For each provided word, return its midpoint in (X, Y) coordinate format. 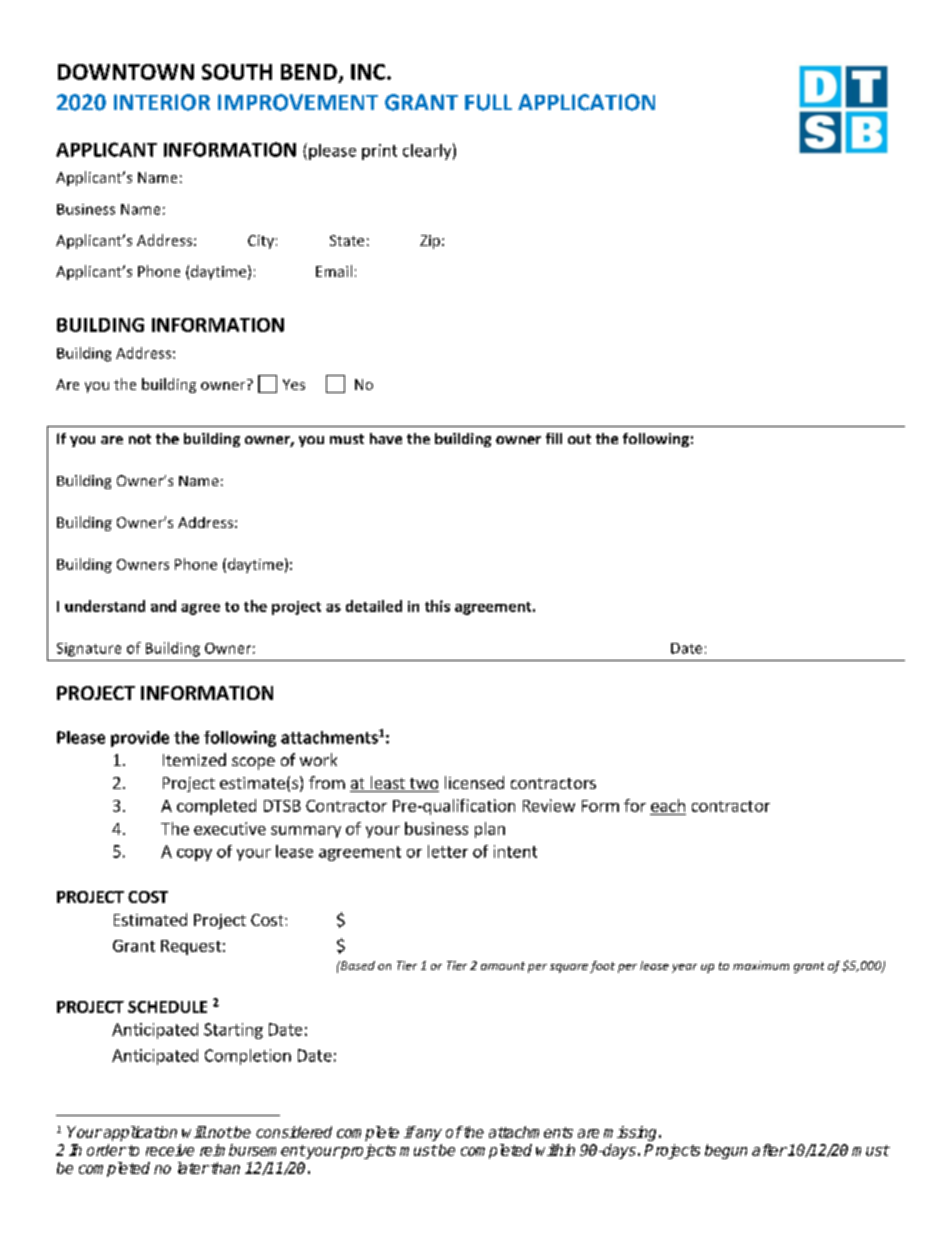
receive (170, 1150)
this (437, 606)
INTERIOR (162, 102)
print (379, 152)
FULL (488, 102)
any (428, 1135)
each (668, 805)
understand (105, 606)
